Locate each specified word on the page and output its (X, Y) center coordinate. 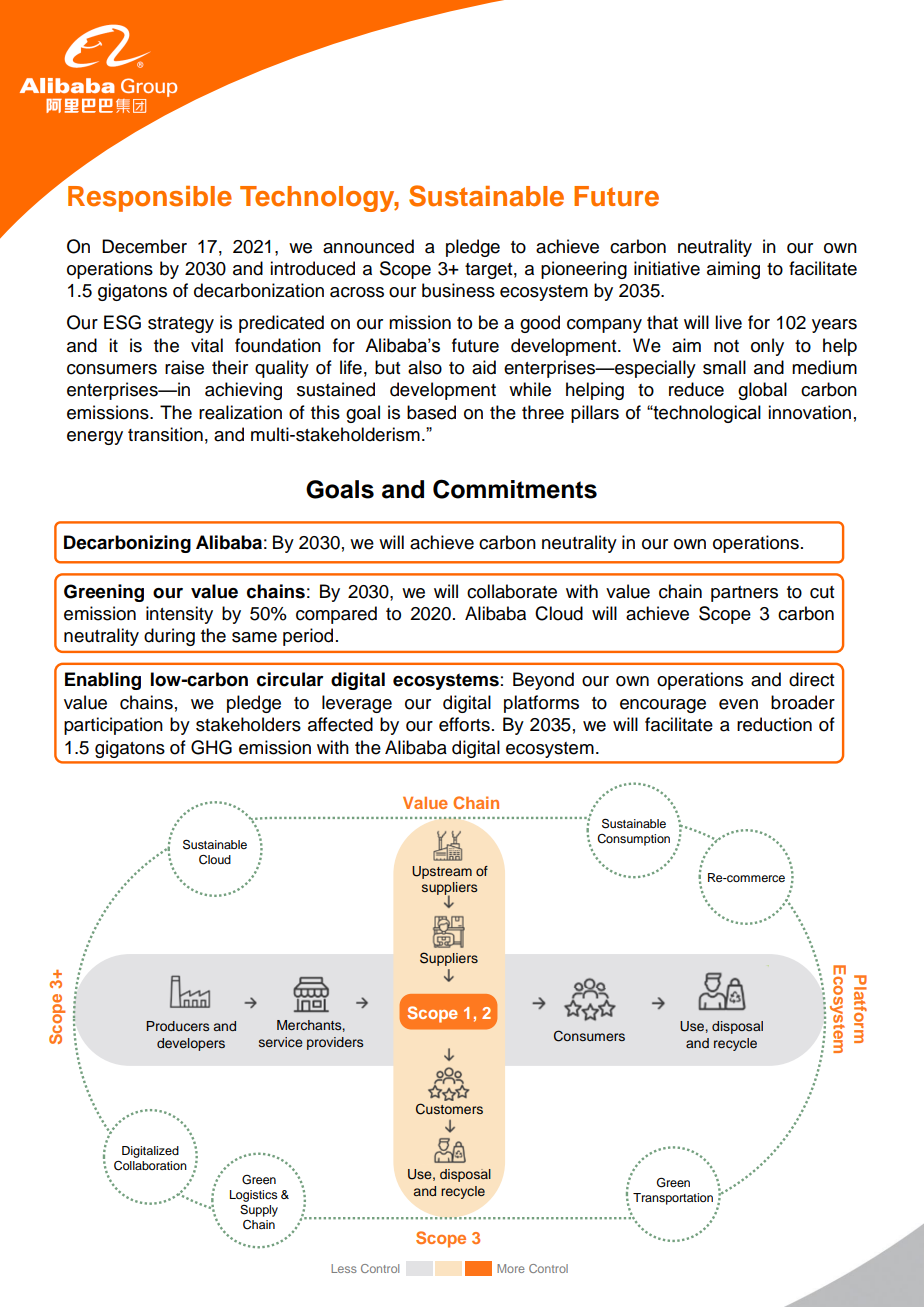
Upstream (442, 872)
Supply (259, 1211)
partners (744, 594)
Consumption (633, 840)
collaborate (512, 591)
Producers (177, 1026)
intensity (179, 615)
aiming (733, 270)
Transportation (673, 1199)
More (511, 1268)
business (458, 290)
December (144, 246)
